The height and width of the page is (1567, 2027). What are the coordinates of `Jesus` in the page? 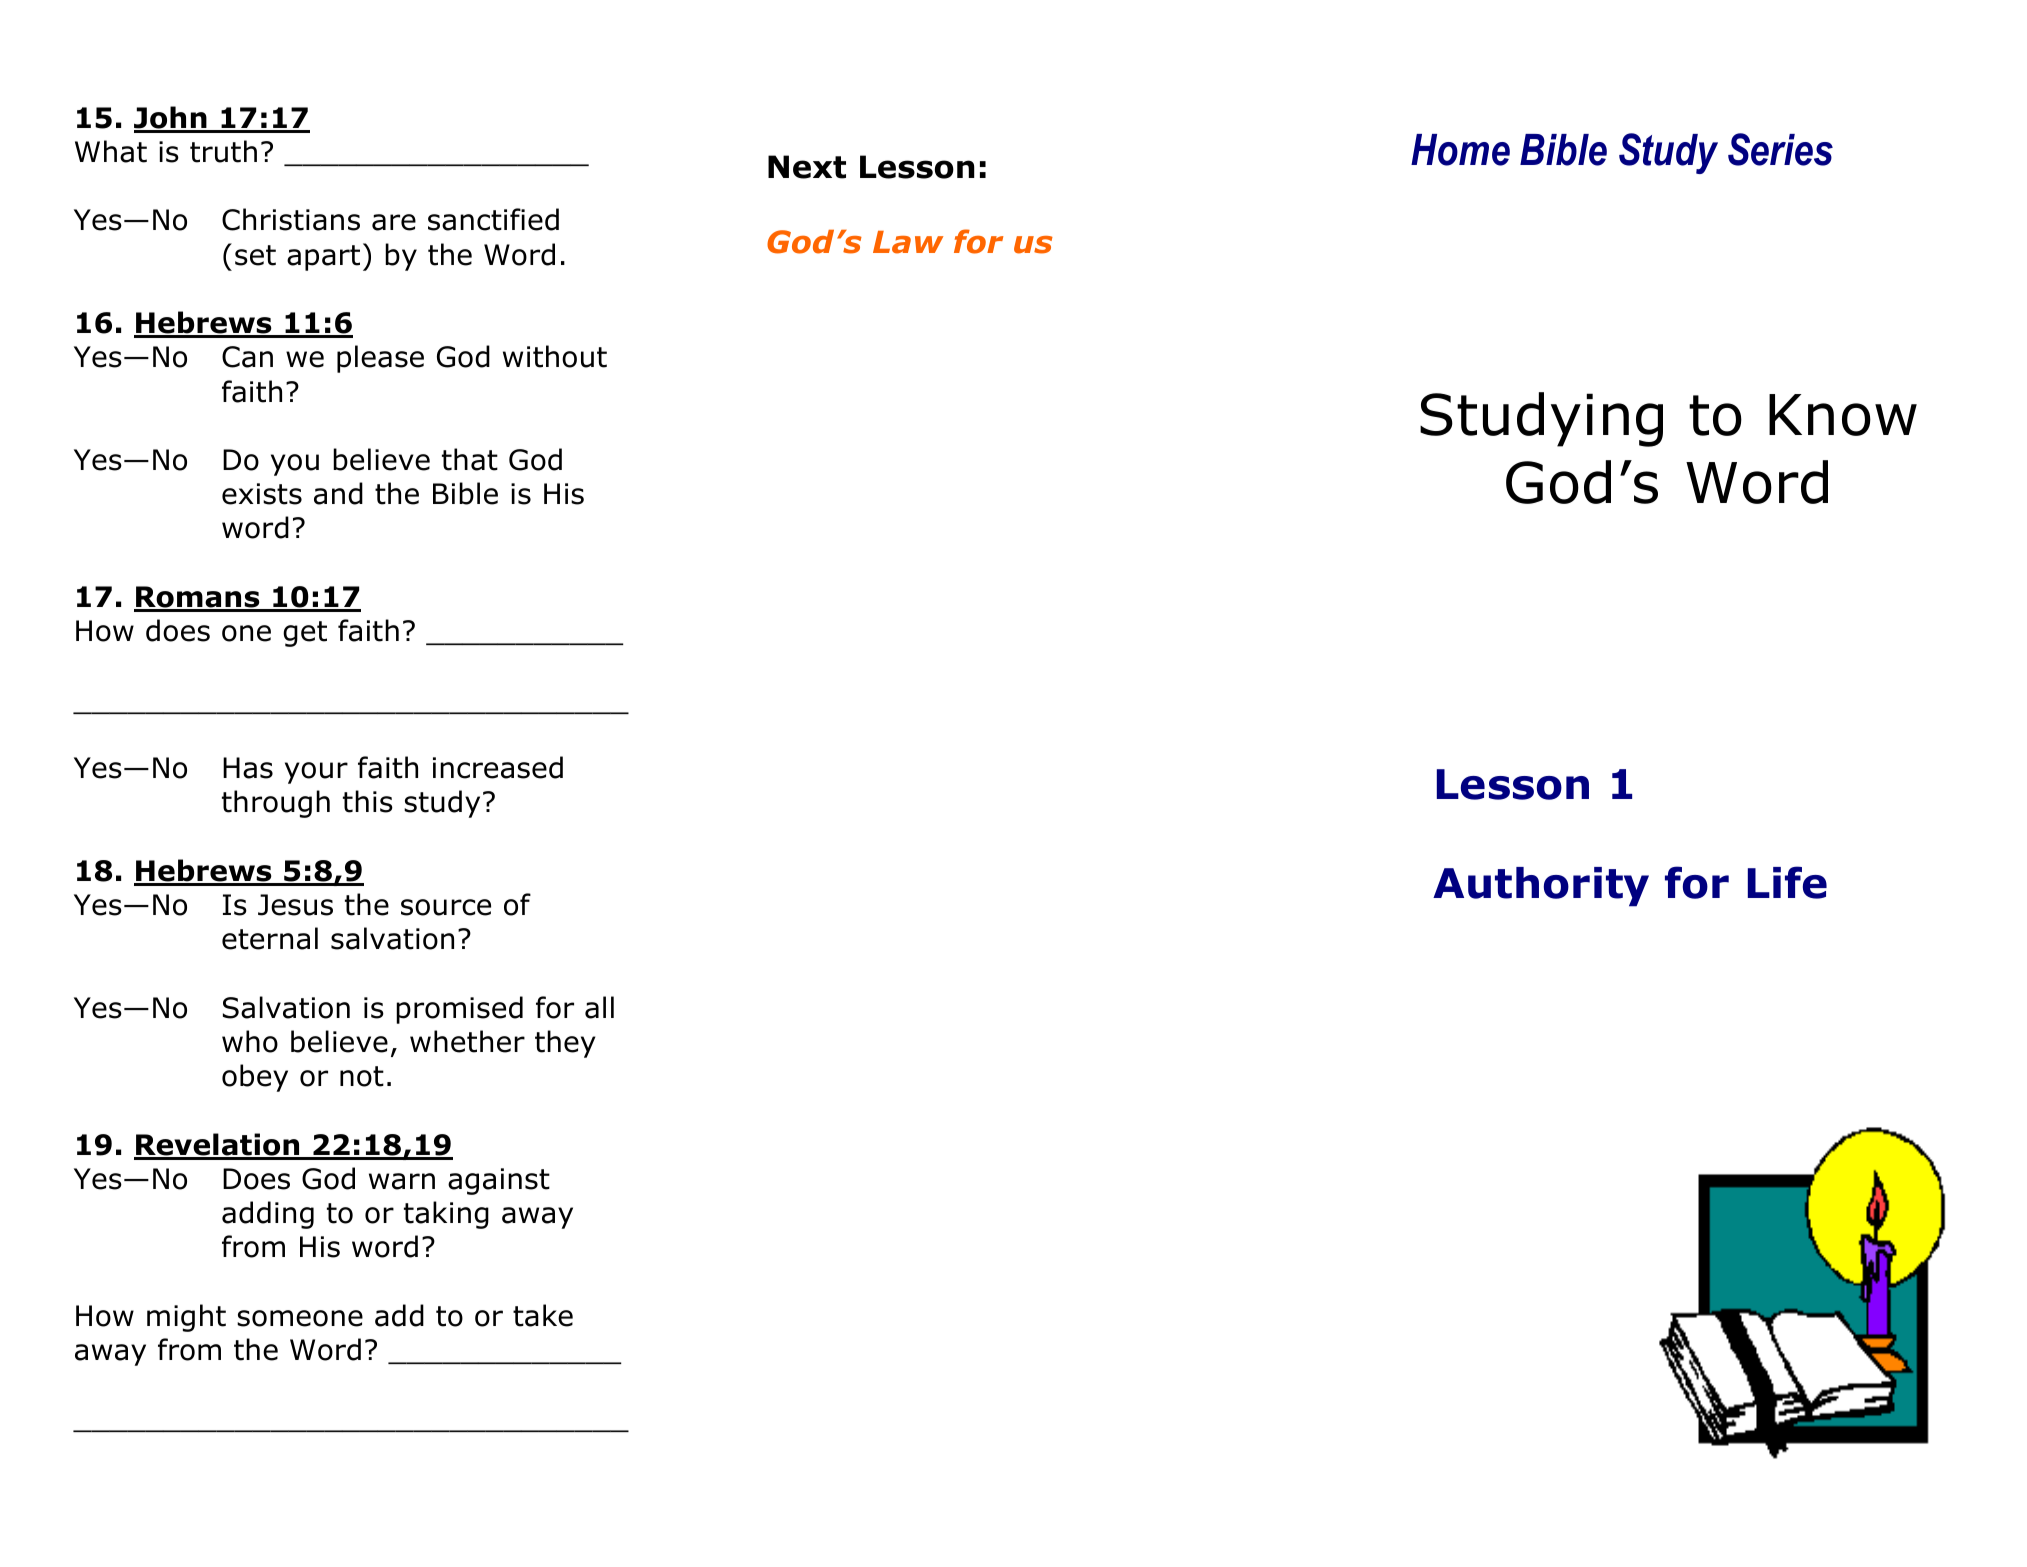 It's located at (295, 905).
